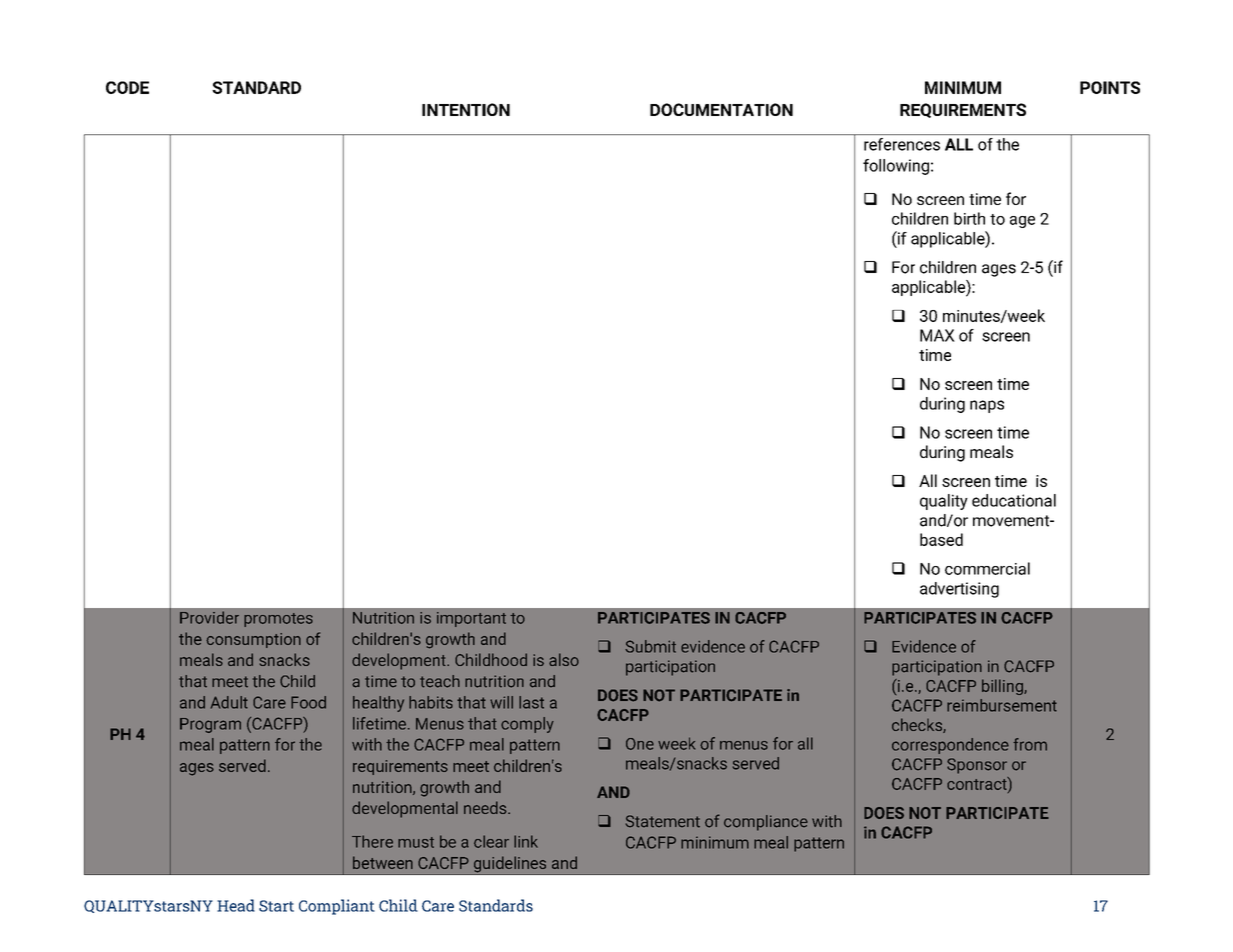 The width and height of the document is (1233, 952). I want to click on Provider, so click(209, 617).
